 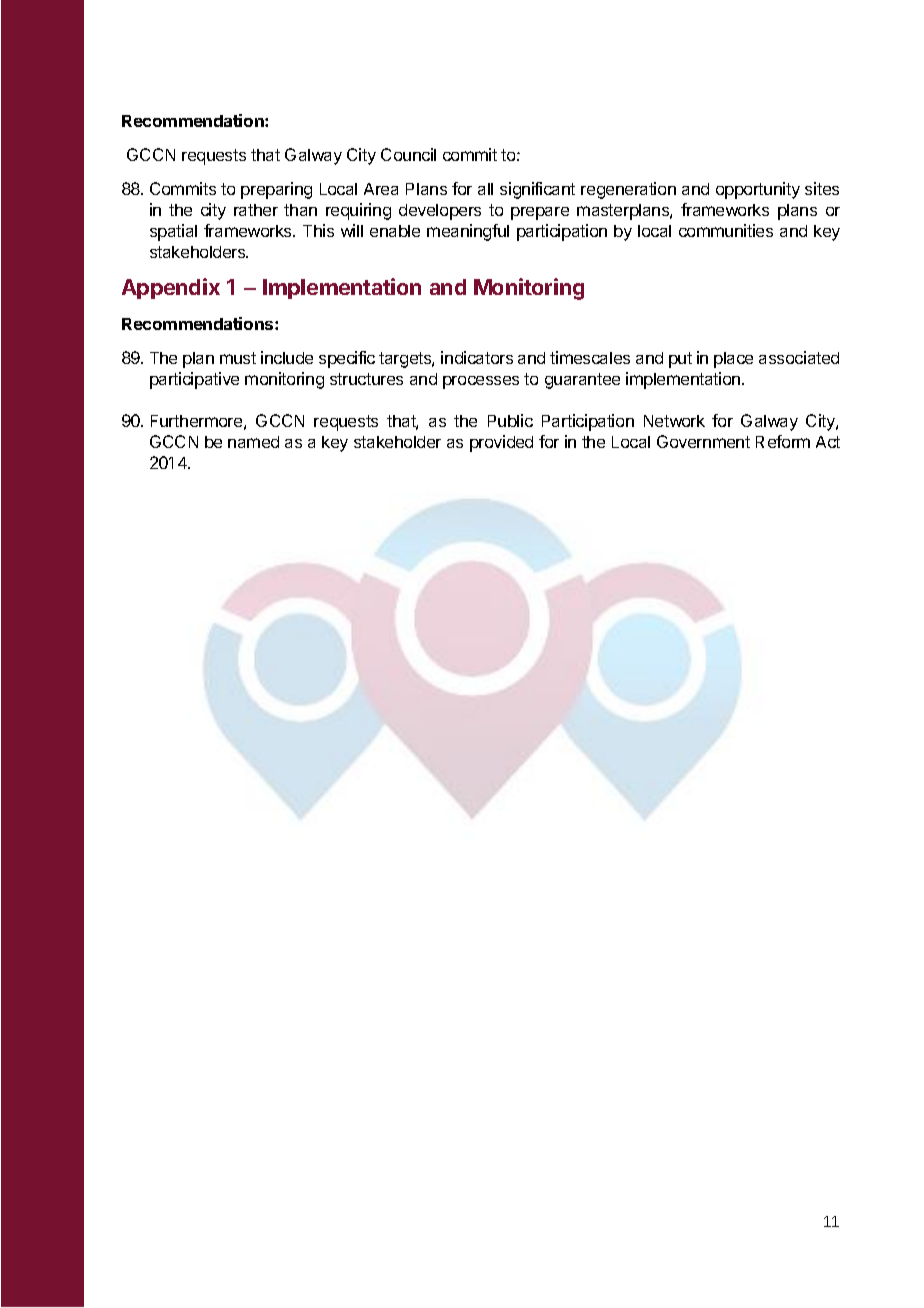 What do you see at coordinates (726, 230) in the screenshot?
I see `communities` at bounding box center [726, 230].
